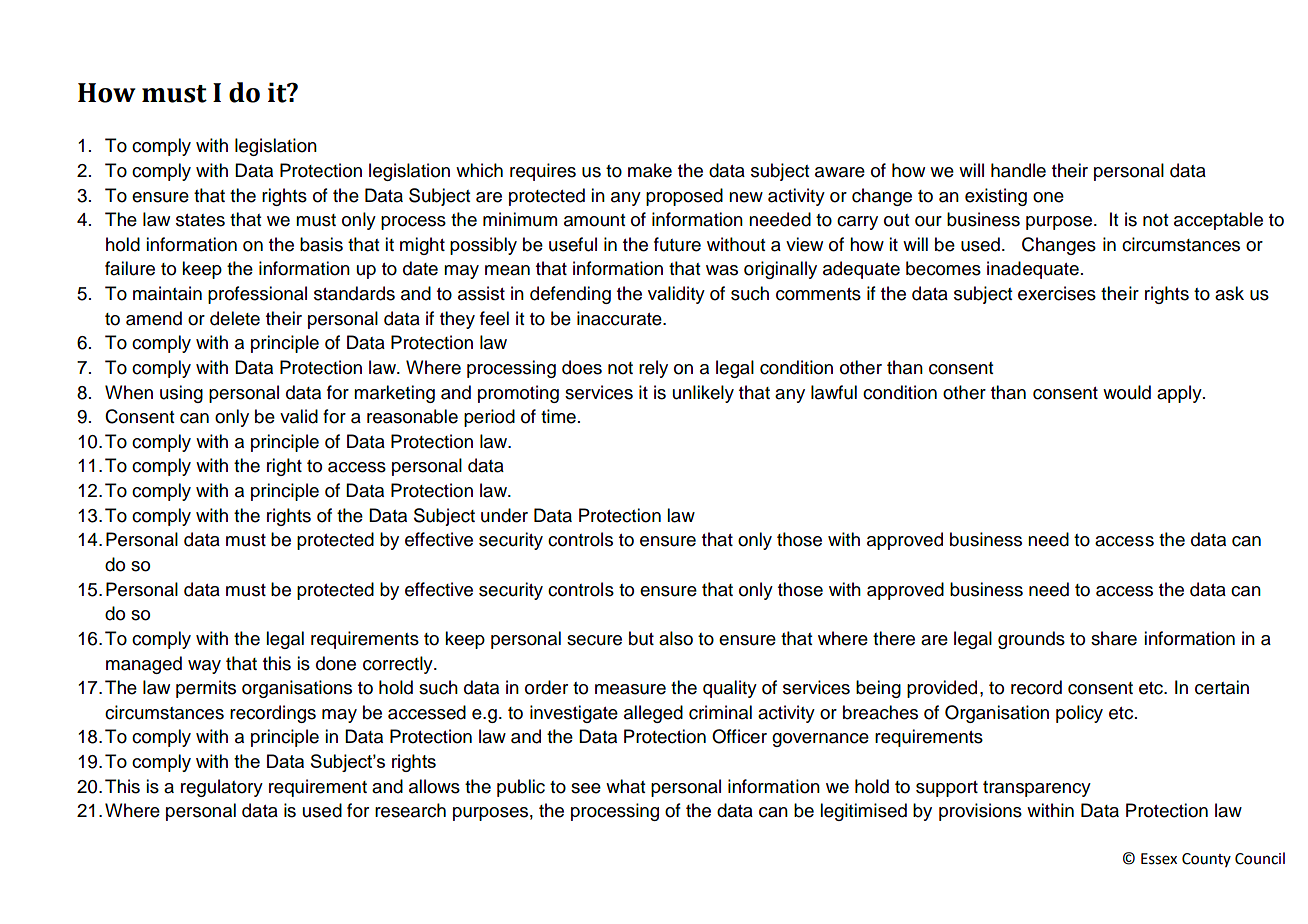  What do you see at coordinates (626, 786) in the page?
I see `what` at bounding box center [626, 786].
